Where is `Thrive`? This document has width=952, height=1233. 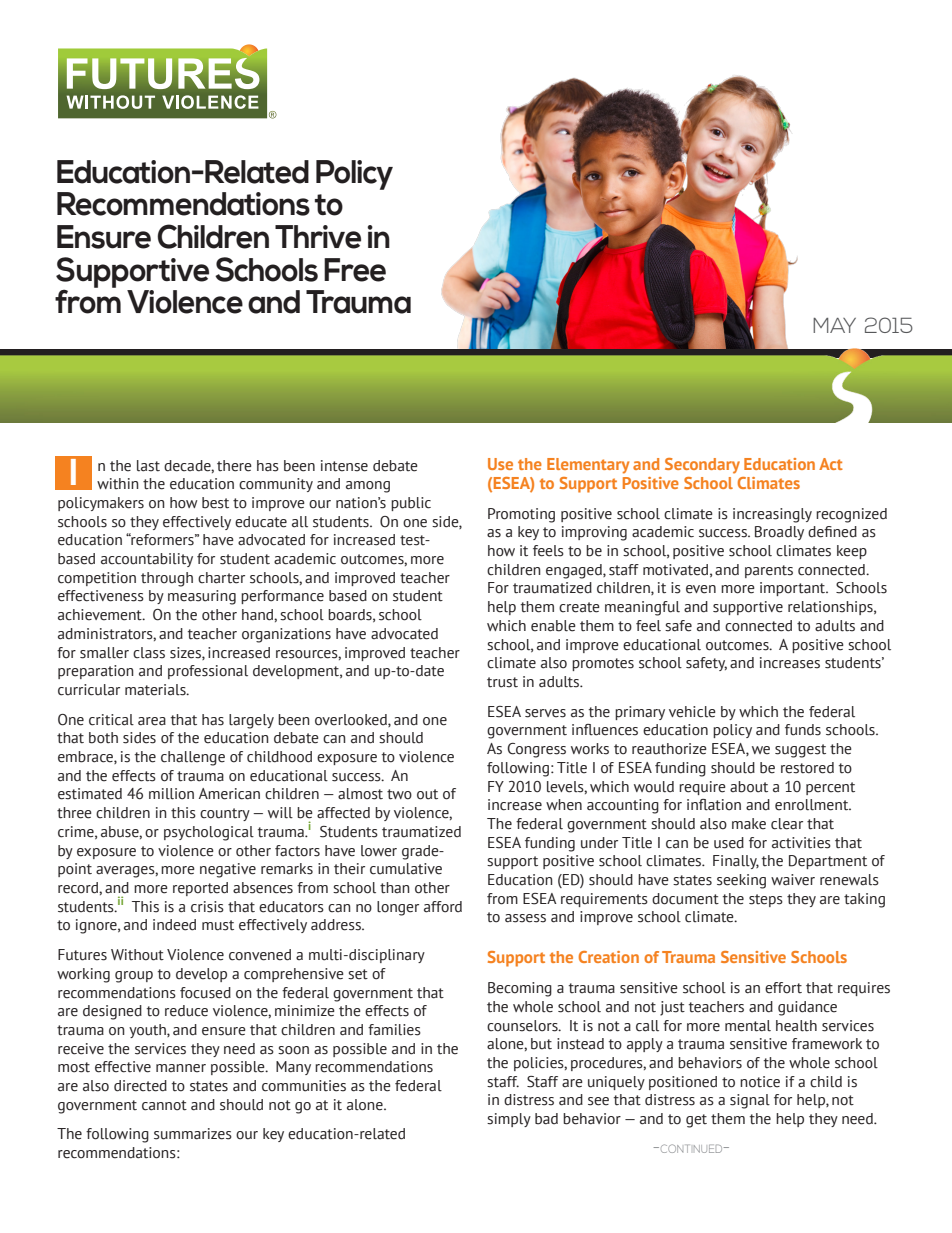 Thrive is located at coordinates (318, 237).
